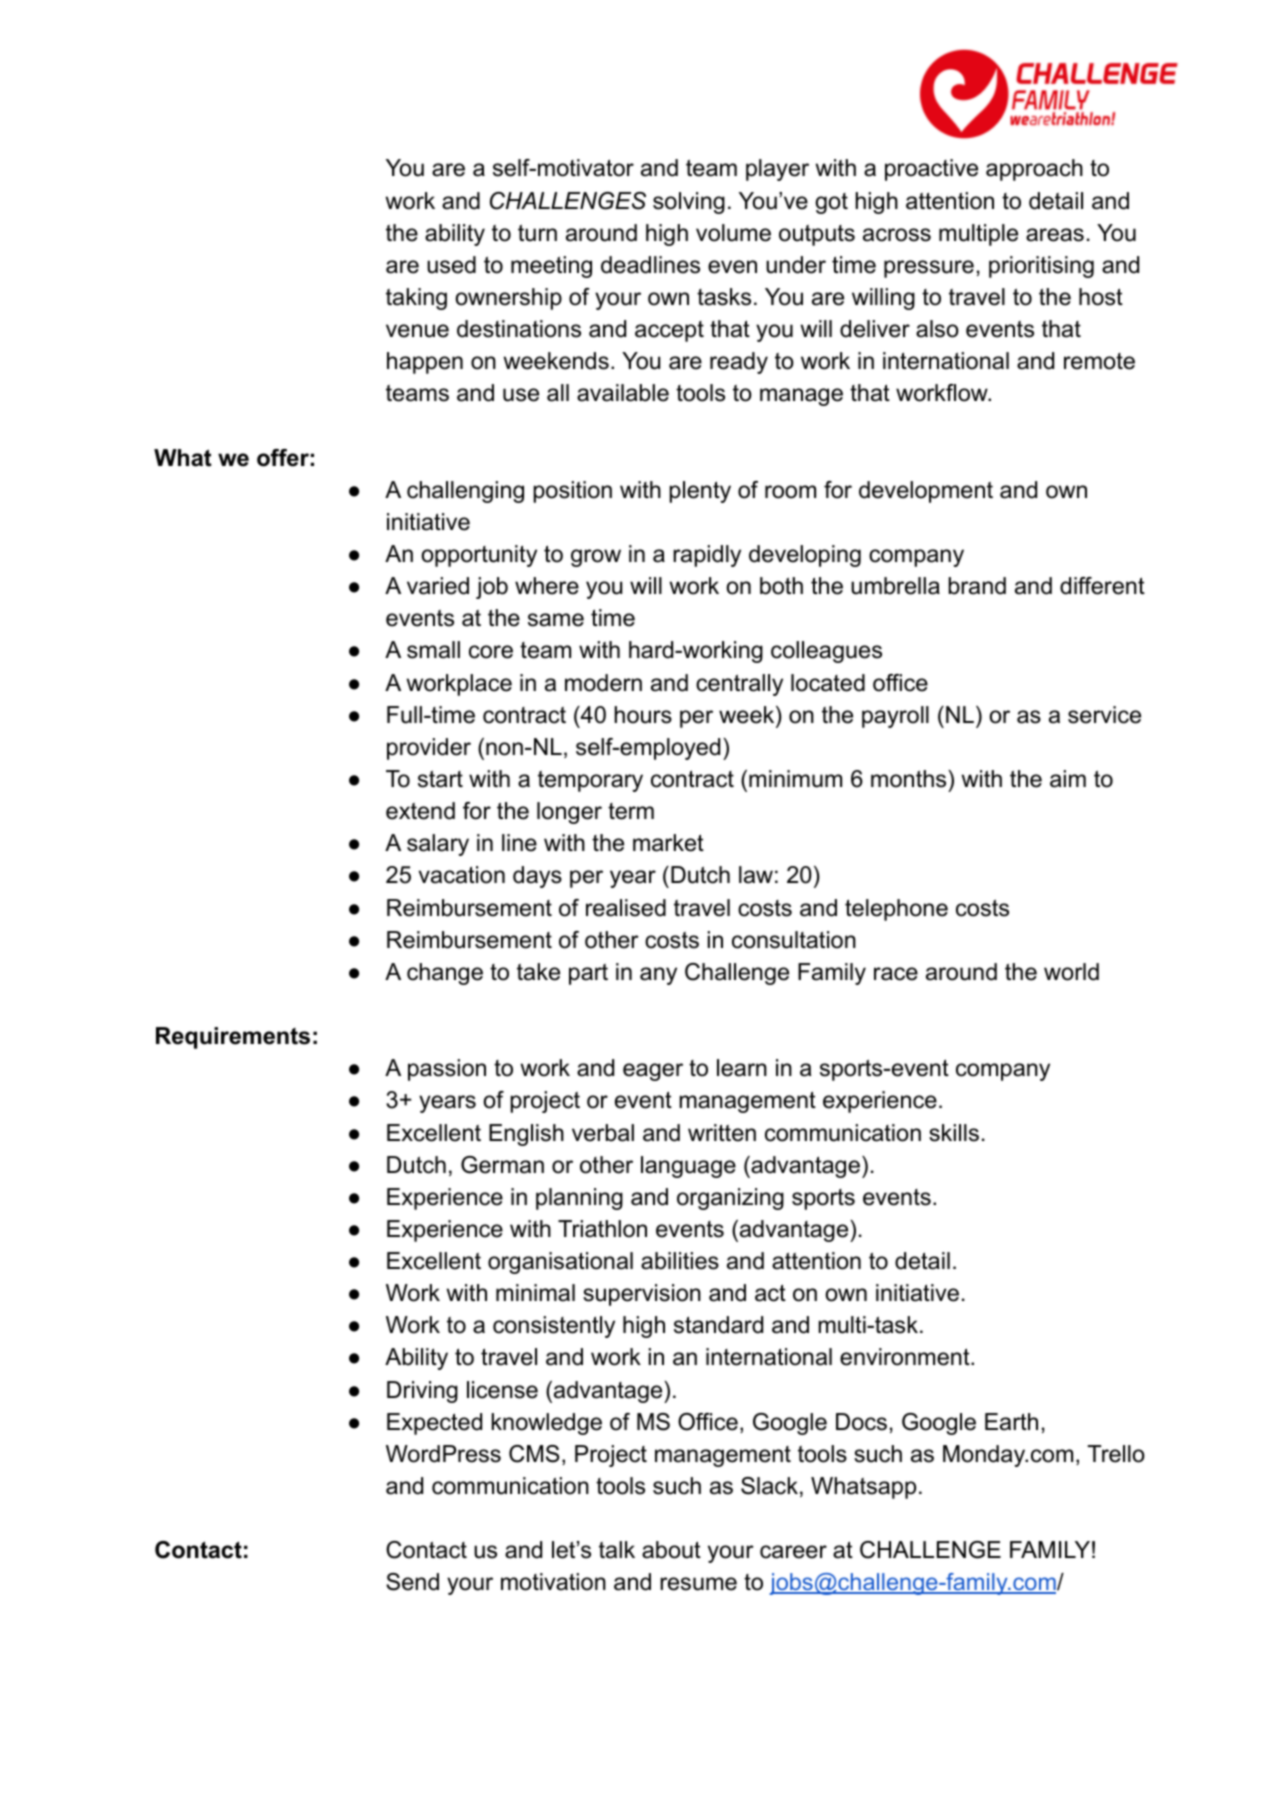 This screenshot has width=1277, height=1804. Describe the element at coordinates (412, 1582) in the screenshot. I see `Send` at that location.
